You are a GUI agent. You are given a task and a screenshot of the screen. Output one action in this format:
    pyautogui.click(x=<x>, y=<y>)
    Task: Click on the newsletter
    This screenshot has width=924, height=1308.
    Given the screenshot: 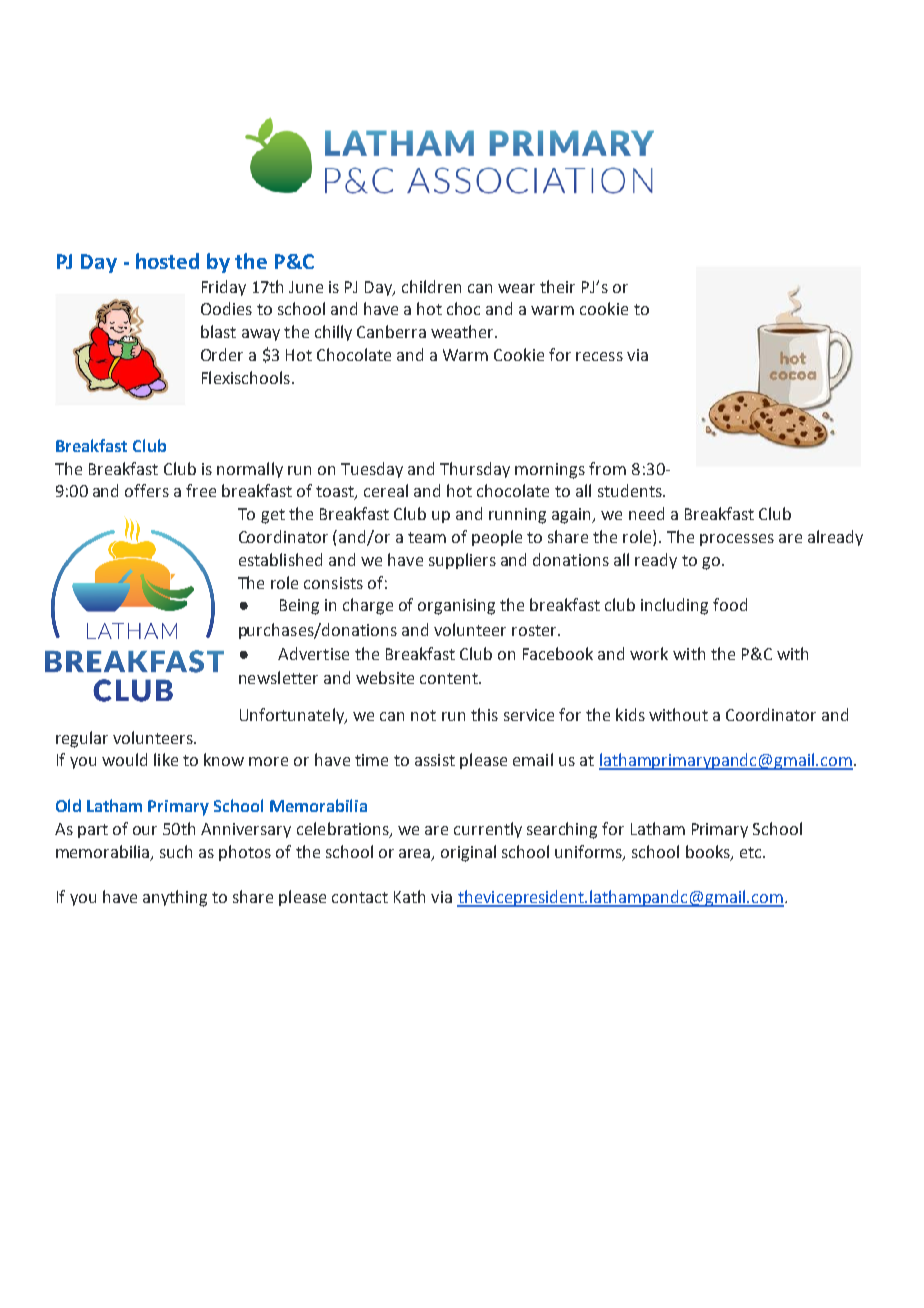 What is the action you would take?
    pyautogui.click(x=278, y=677)
